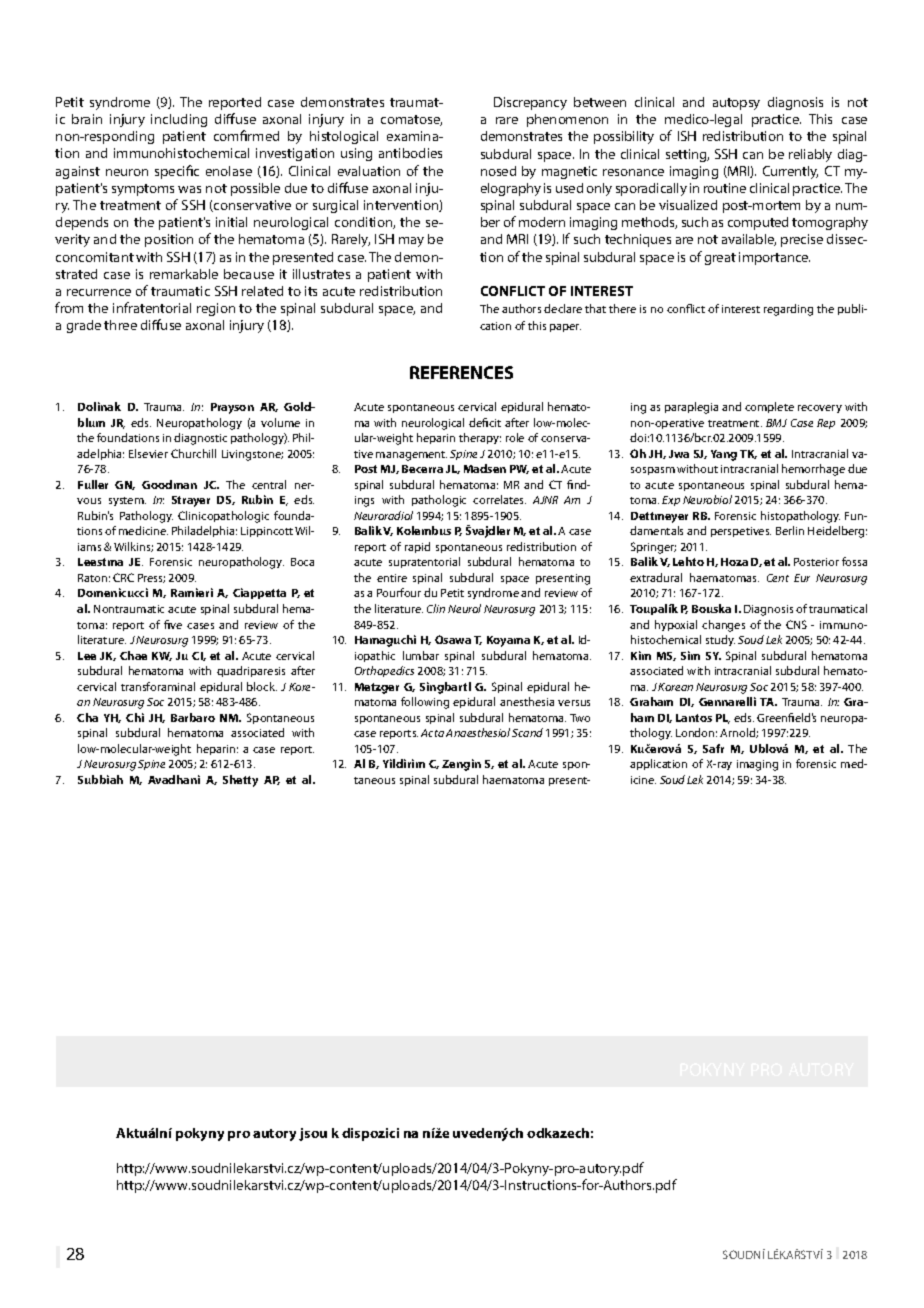 This document has width=924, height=1308. Describe the element at coordinates (179, 120) in the document. I see `including` at that location.
